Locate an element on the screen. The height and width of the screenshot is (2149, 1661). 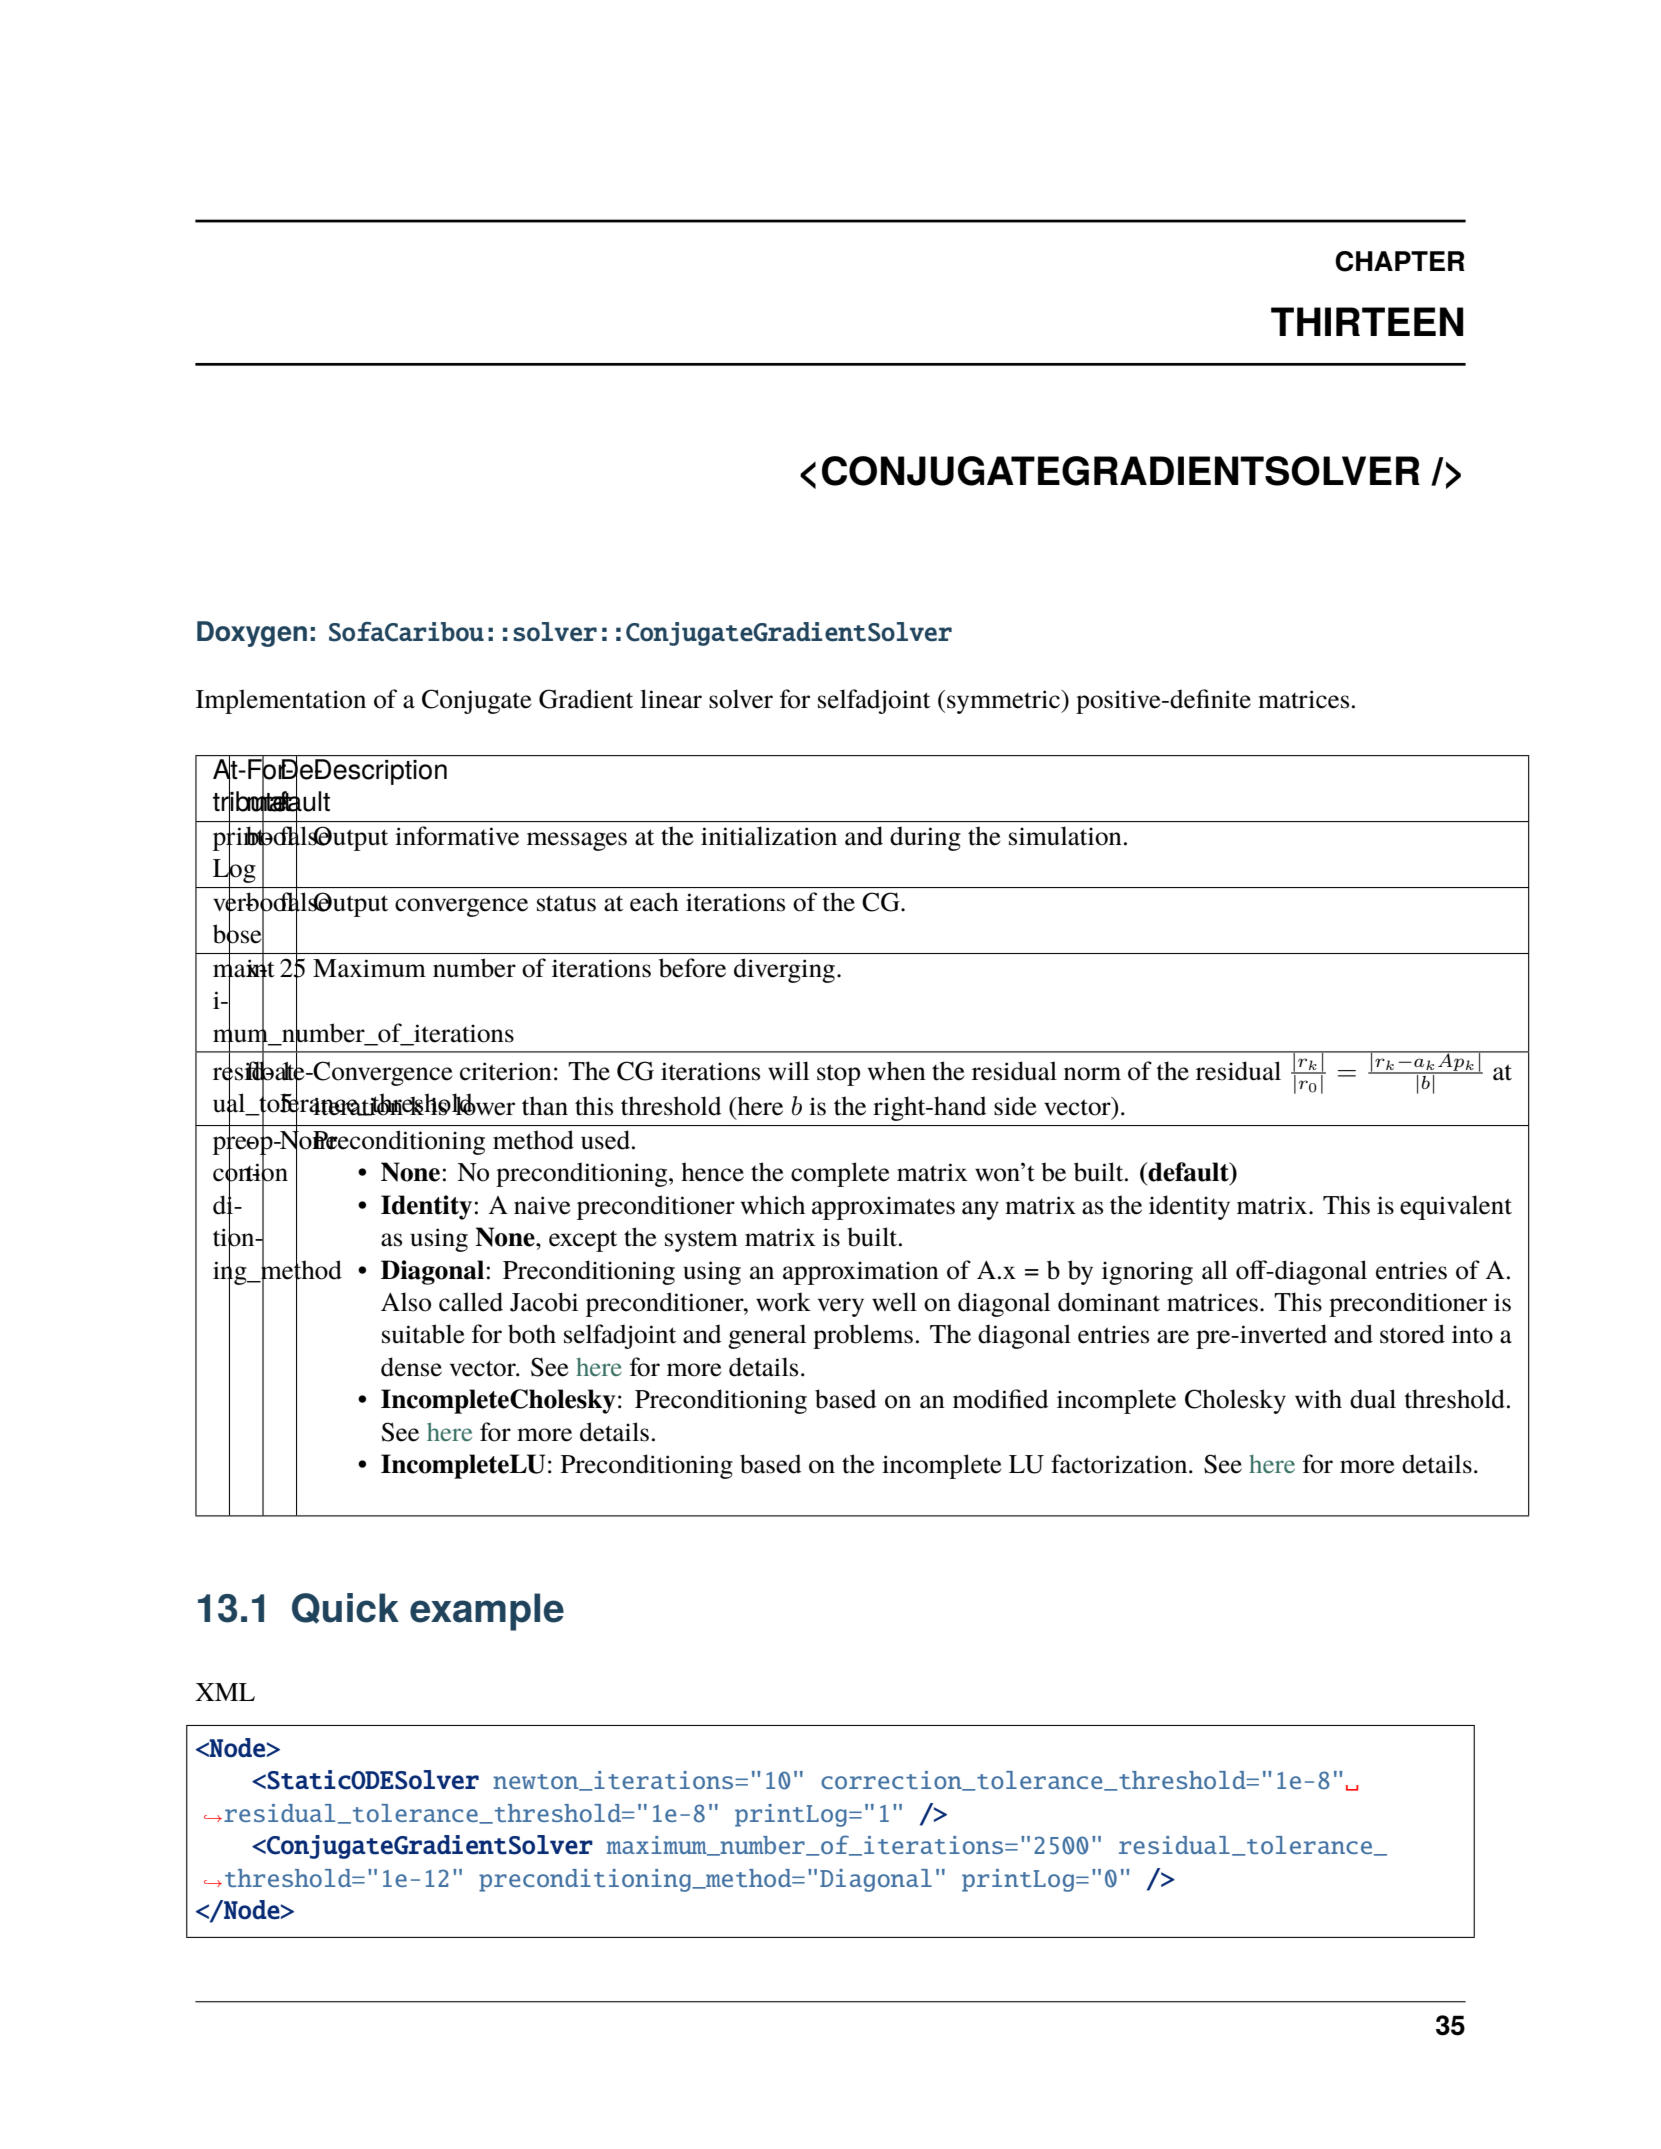
CHAPTER is located at coordinates (1400, 261).
